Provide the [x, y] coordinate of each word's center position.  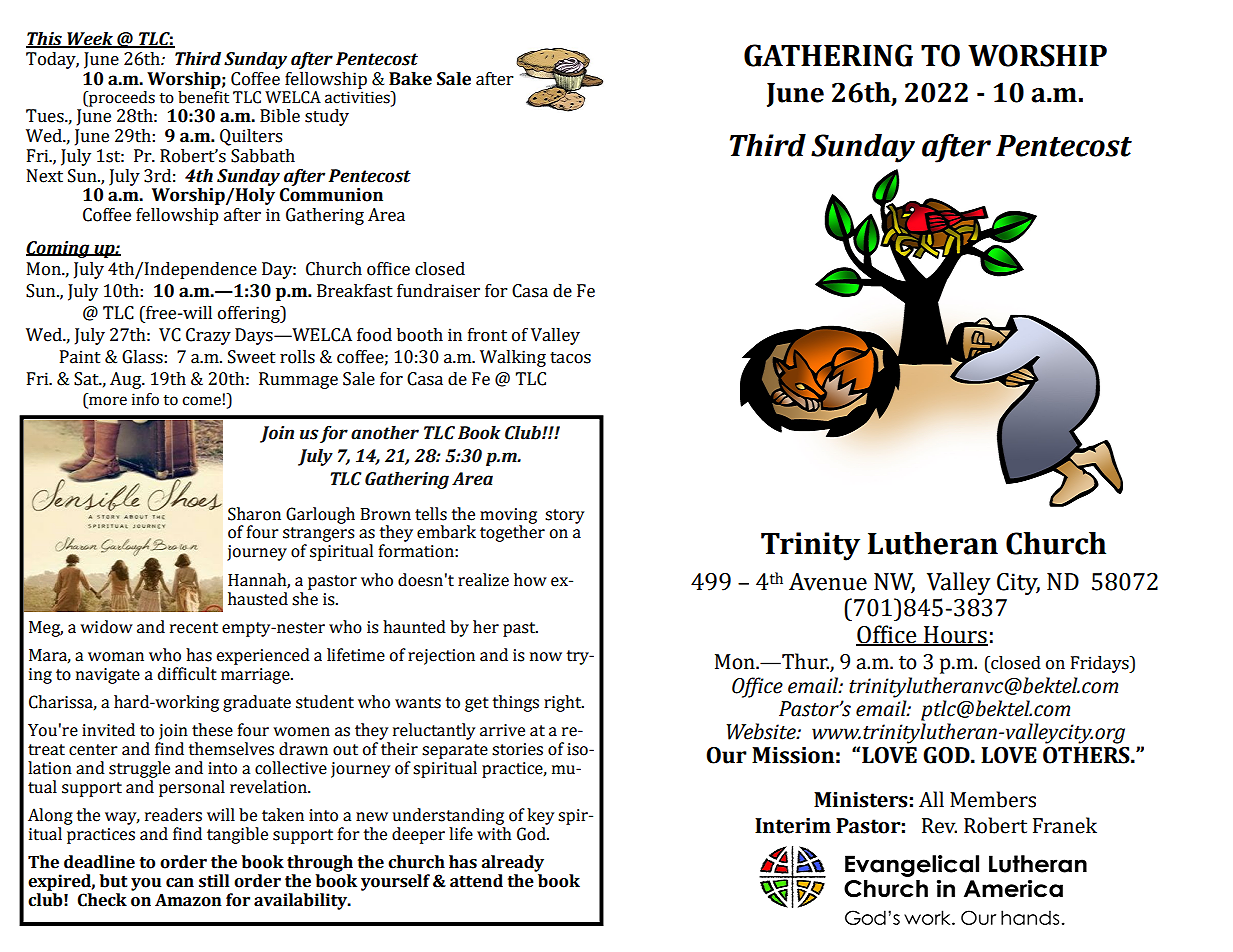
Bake [410, 79]
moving [508, 517]
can [180, 883]
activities [358, 98]
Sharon [254, 514]
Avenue [828, 582]
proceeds [121, 99]
